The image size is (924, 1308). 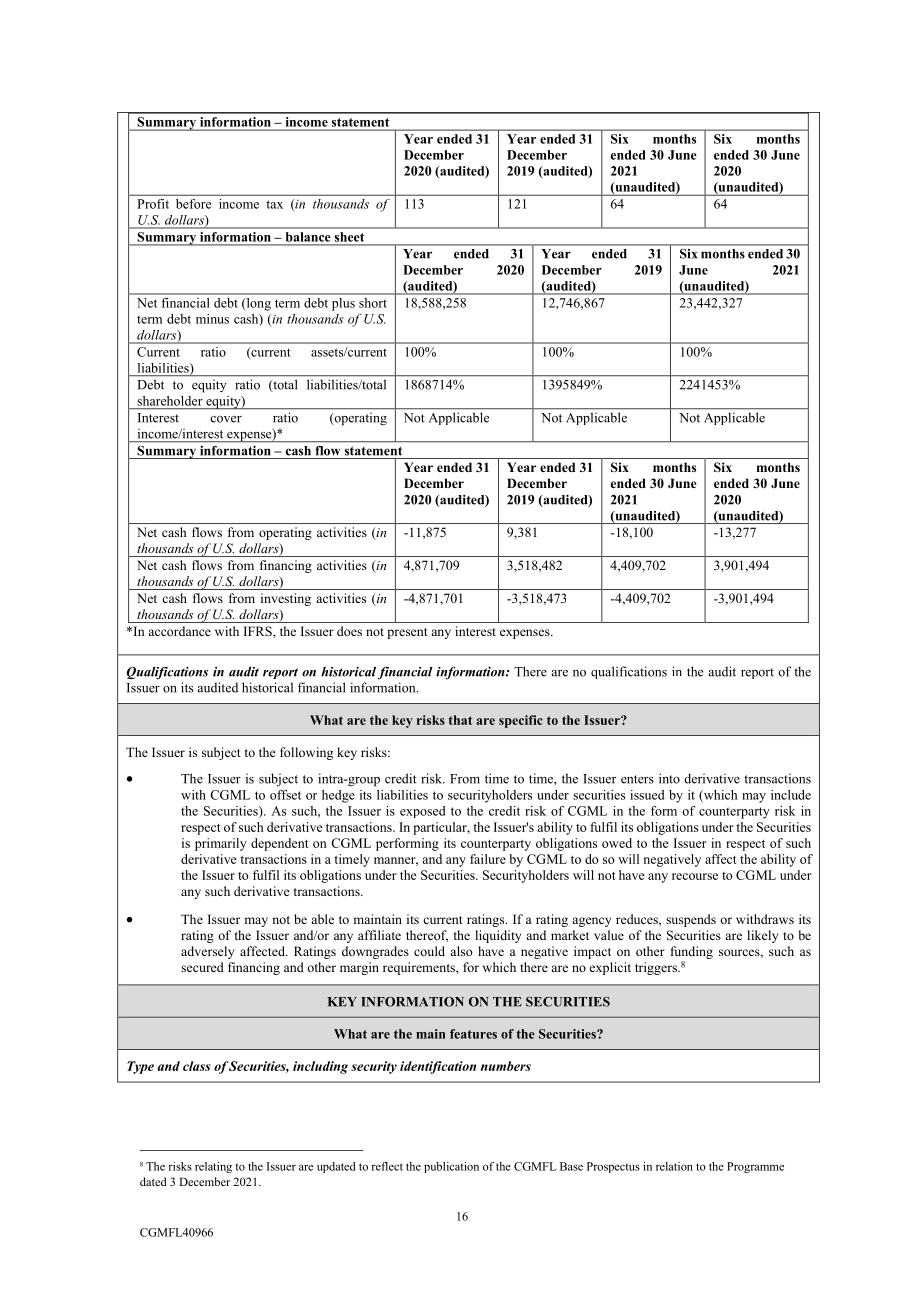 I want to click on relating, so click(x=213, y=1167).
